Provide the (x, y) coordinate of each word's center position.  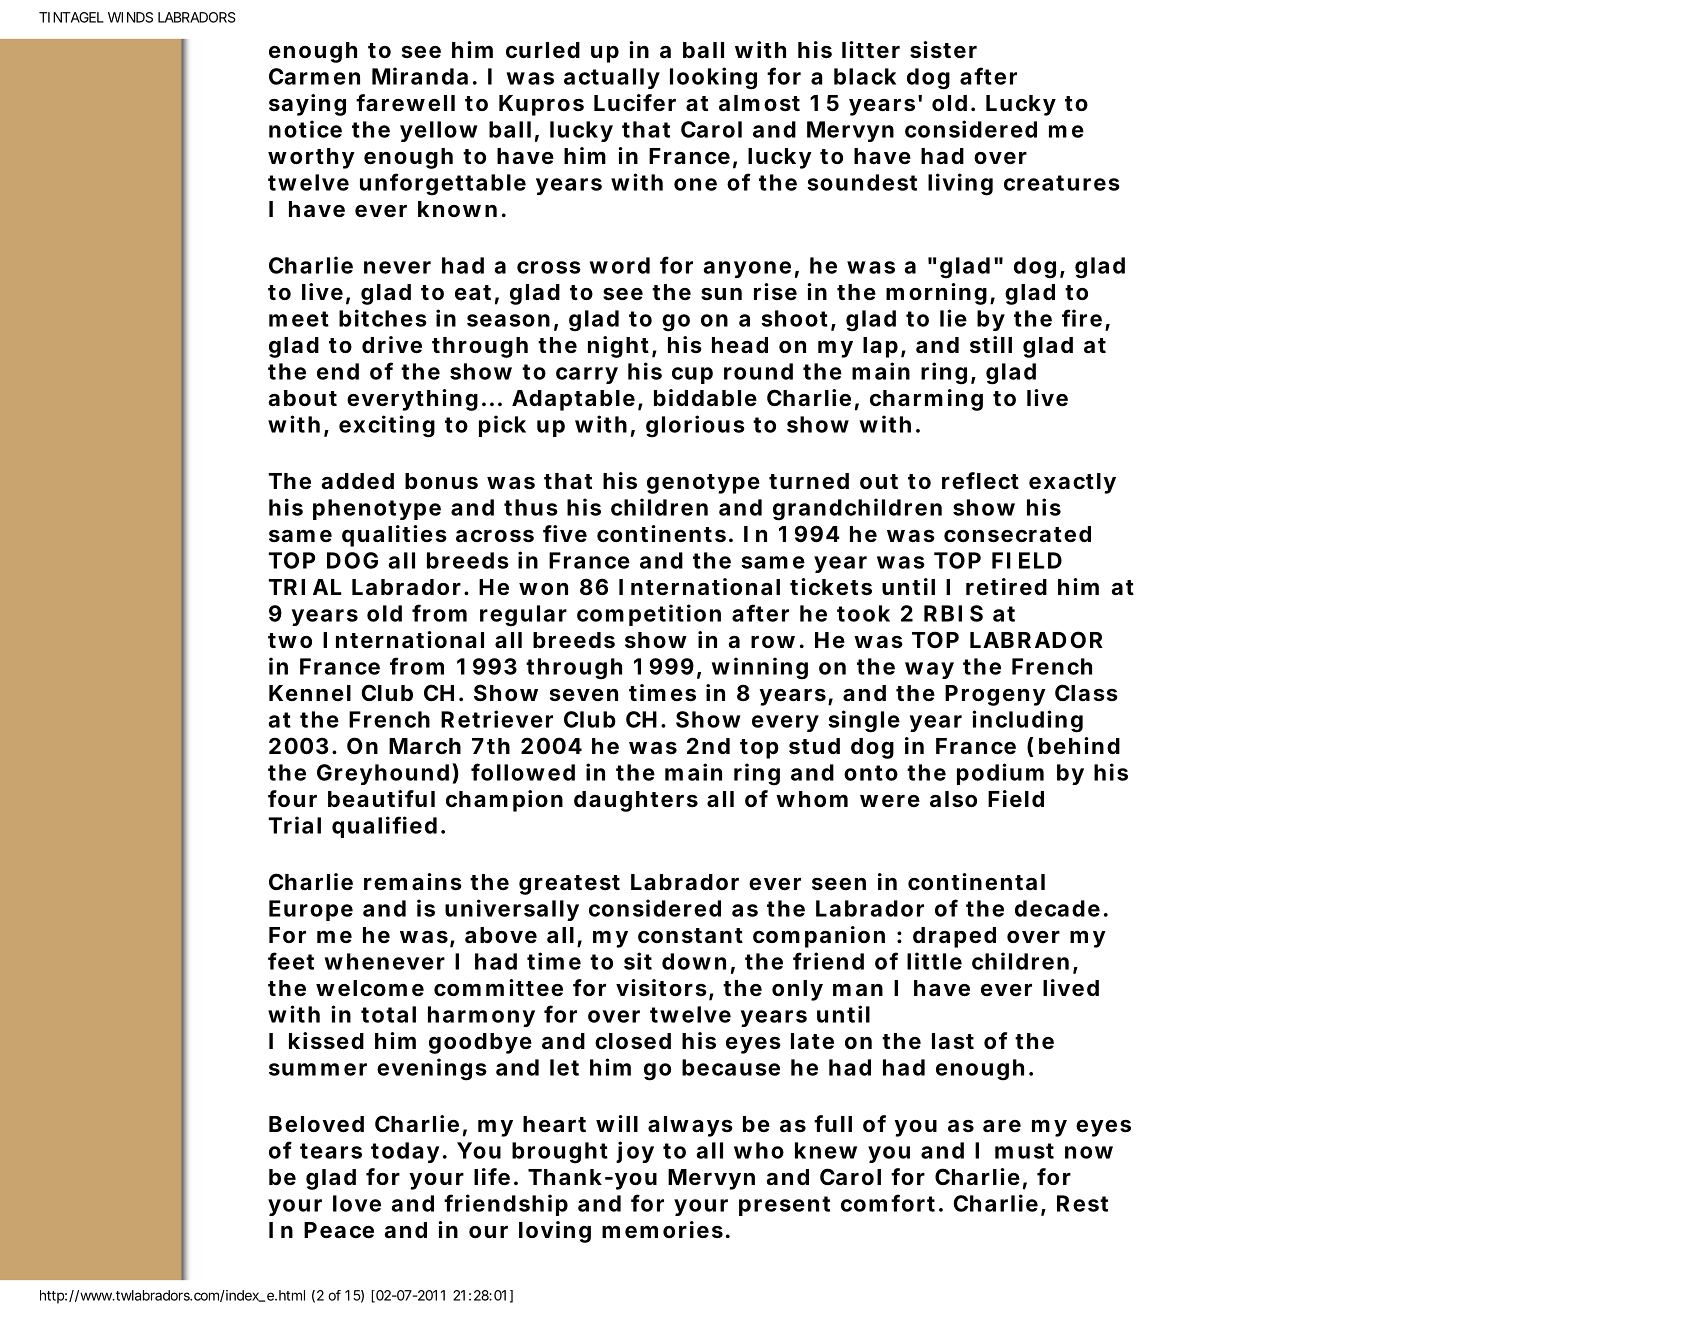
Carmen (314, 76)
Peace (339, 1230)
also (953, 799)
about (302, 398)
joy (635, 1152)
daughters (636, 801)
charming (926, 400)
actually (612, 78)
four (292, 798)
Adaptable (573, 400)
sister (943, 50)
